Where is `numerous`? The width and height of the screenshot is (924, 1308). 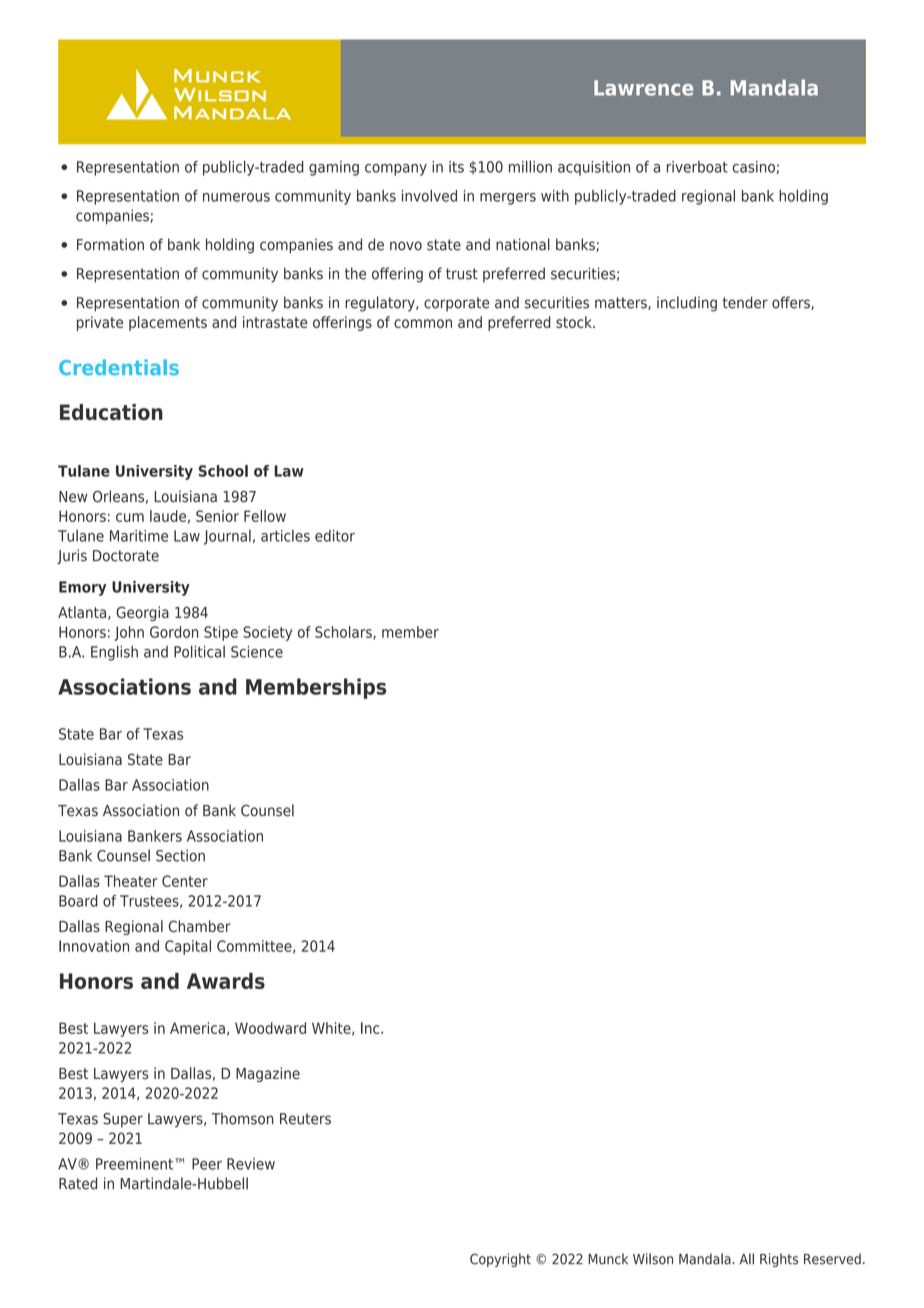
numerous is located at coordinates (236, 197).
